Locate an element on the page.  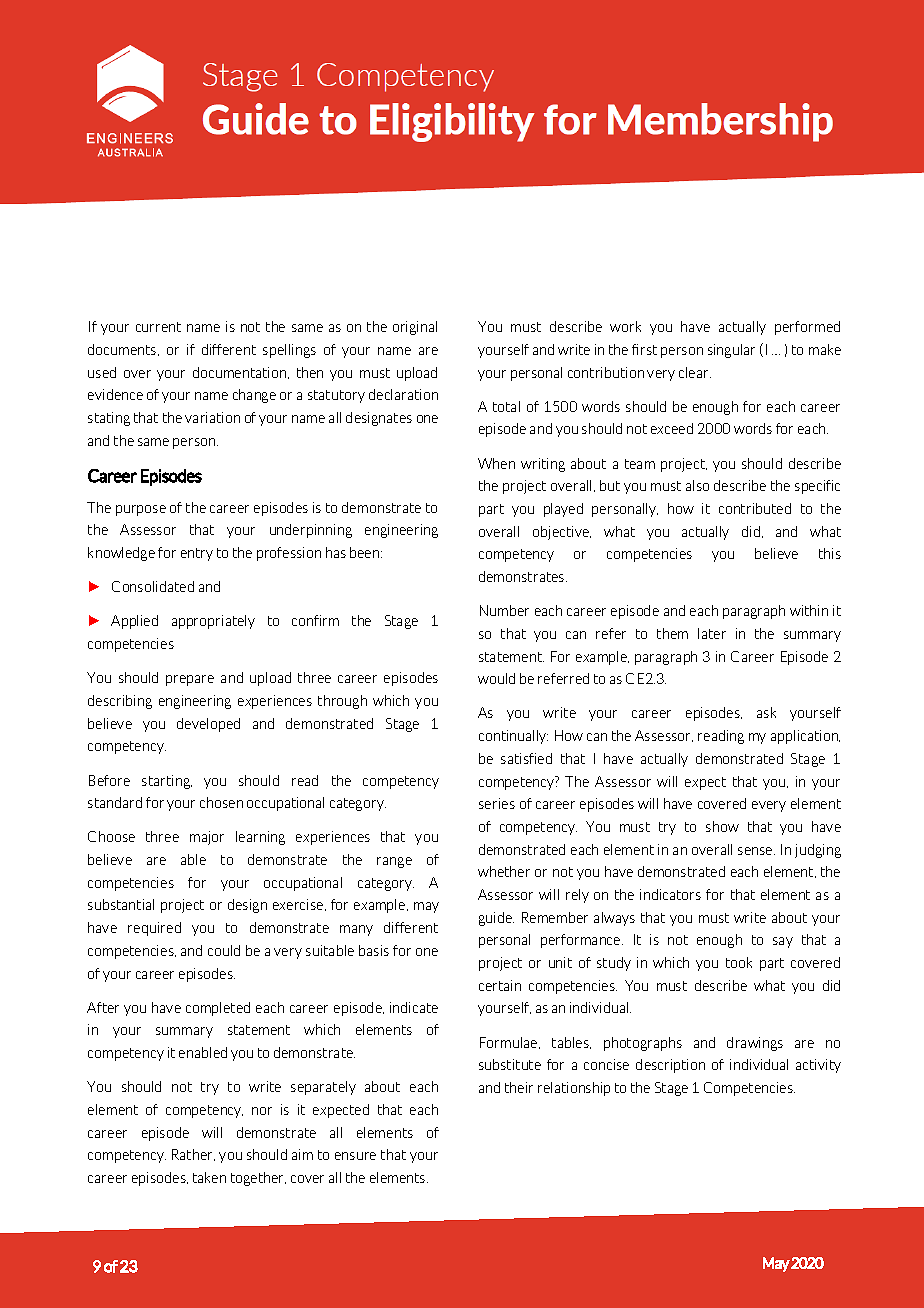
singular is located at coordinates (731, 351).
